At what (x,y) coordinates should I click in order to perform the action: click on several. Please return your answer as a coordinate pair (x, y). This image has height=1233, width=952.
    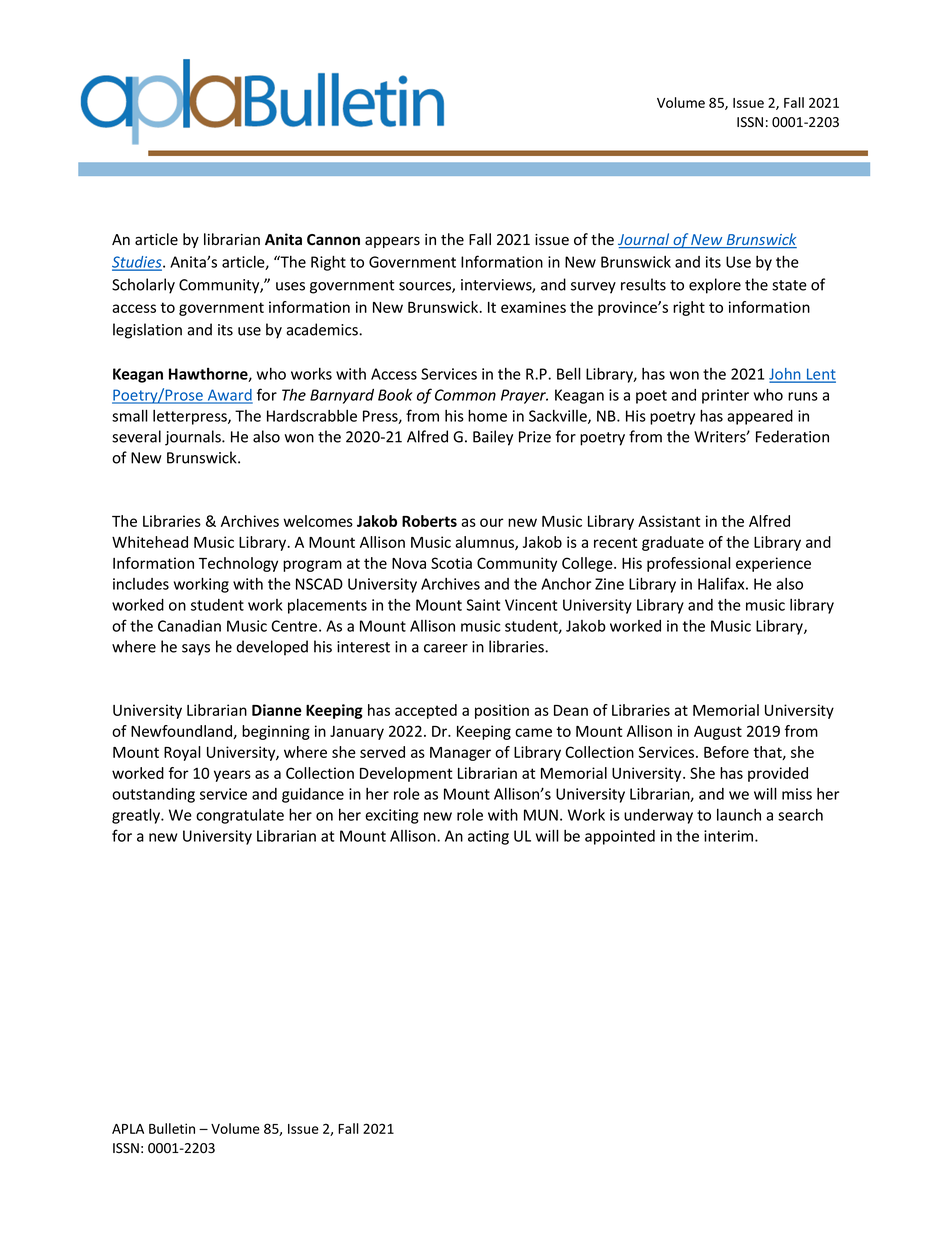
    Looking at the image, I should click on (136, 436).
